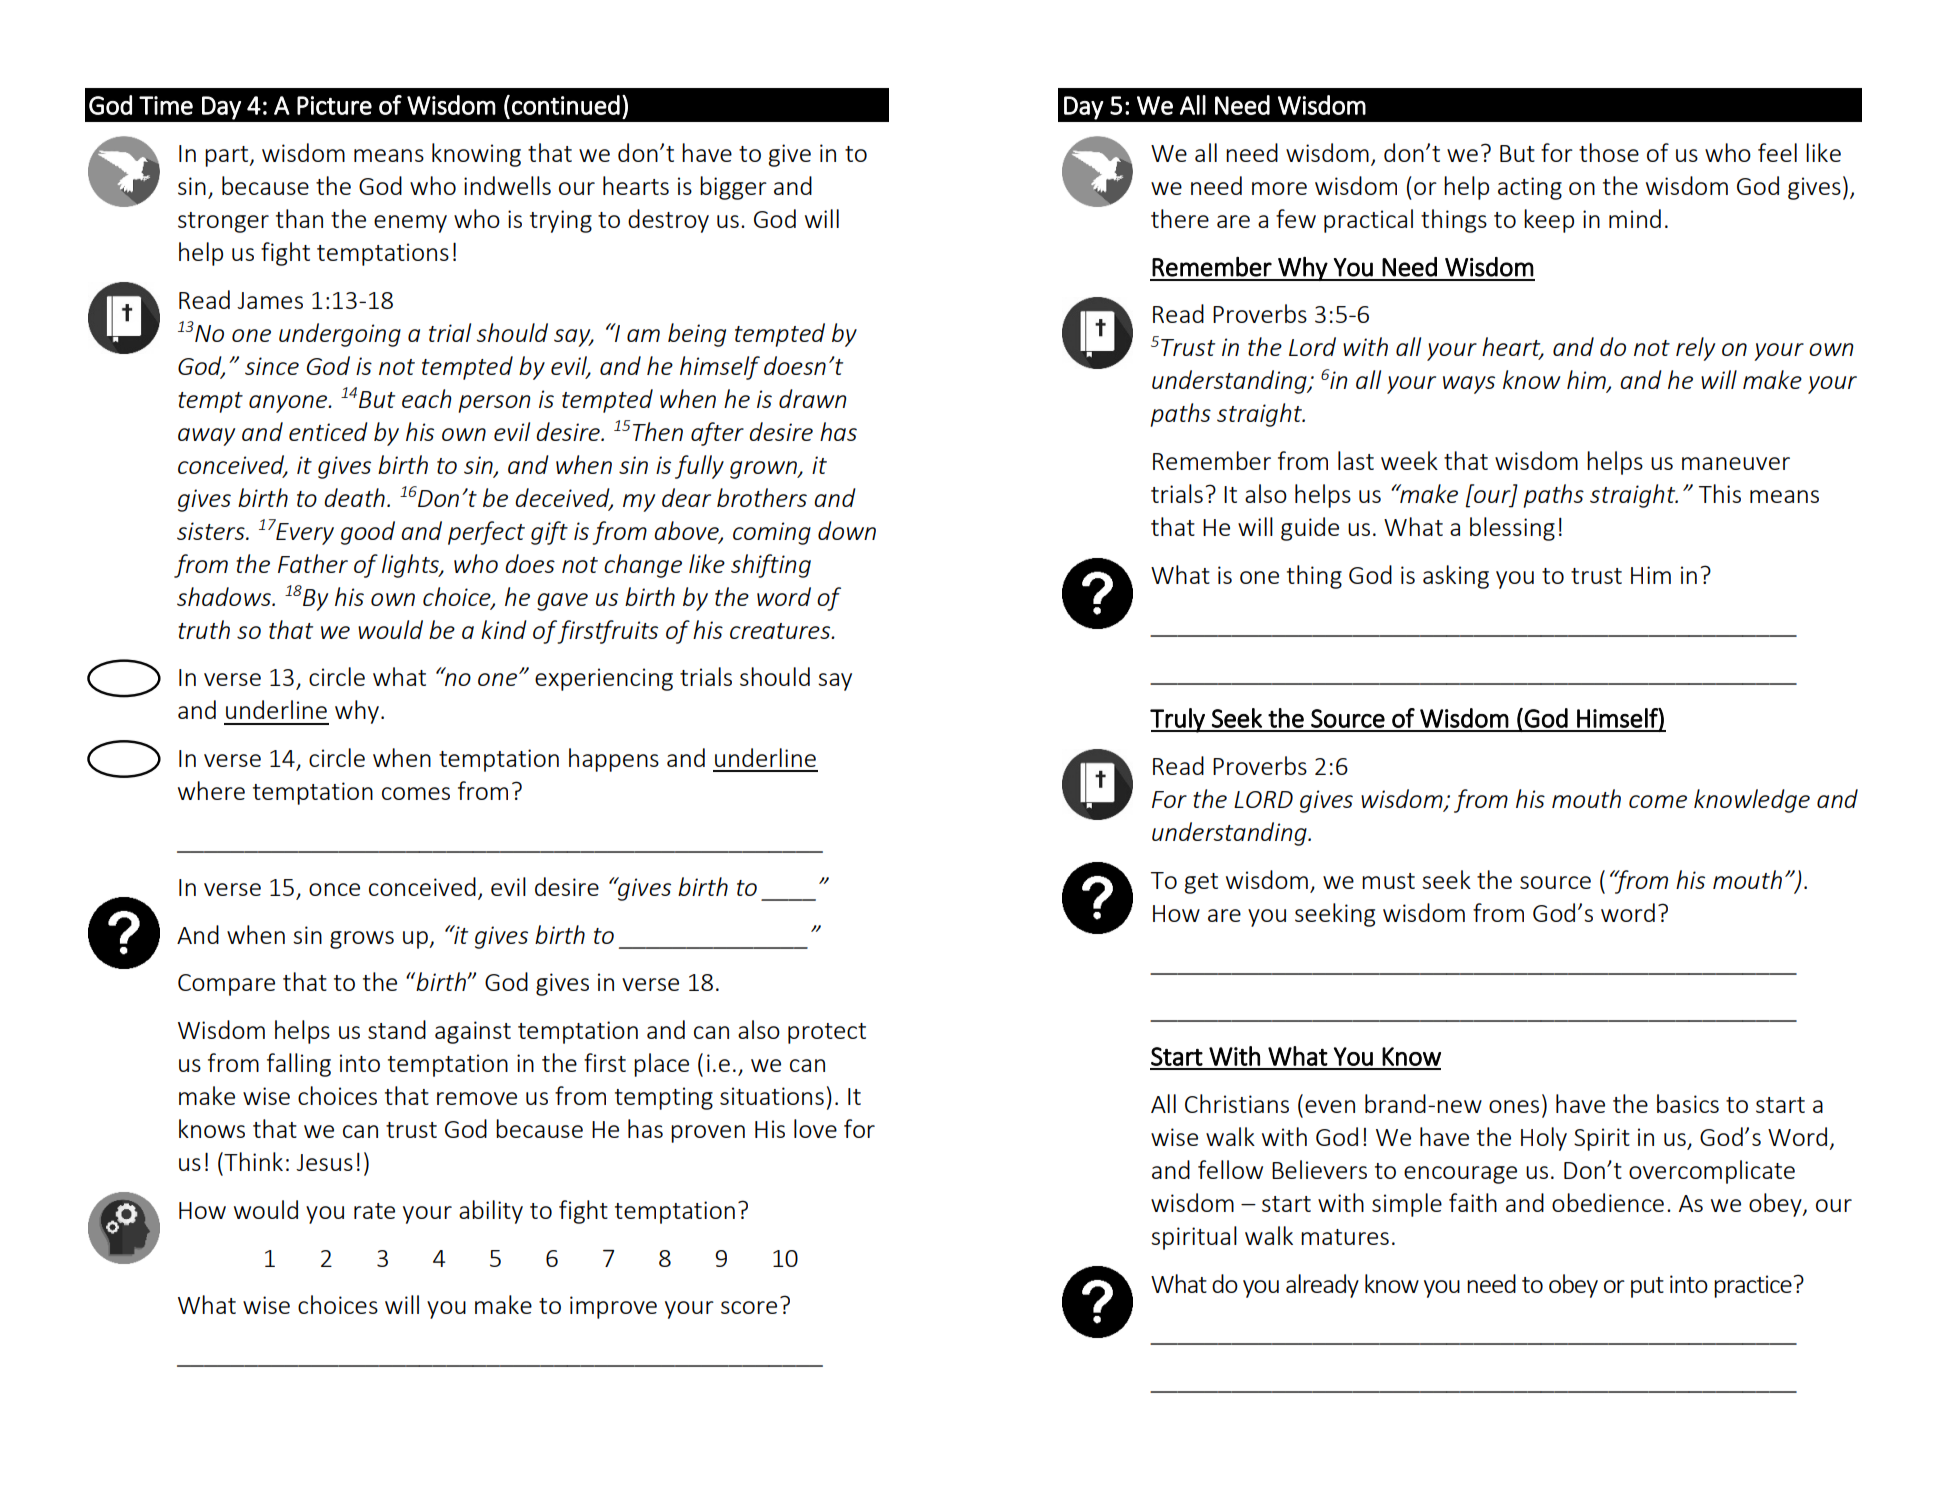  Describe the element at coordinates (1178, 720) in the screenshot. I see `Truly` at that location.
